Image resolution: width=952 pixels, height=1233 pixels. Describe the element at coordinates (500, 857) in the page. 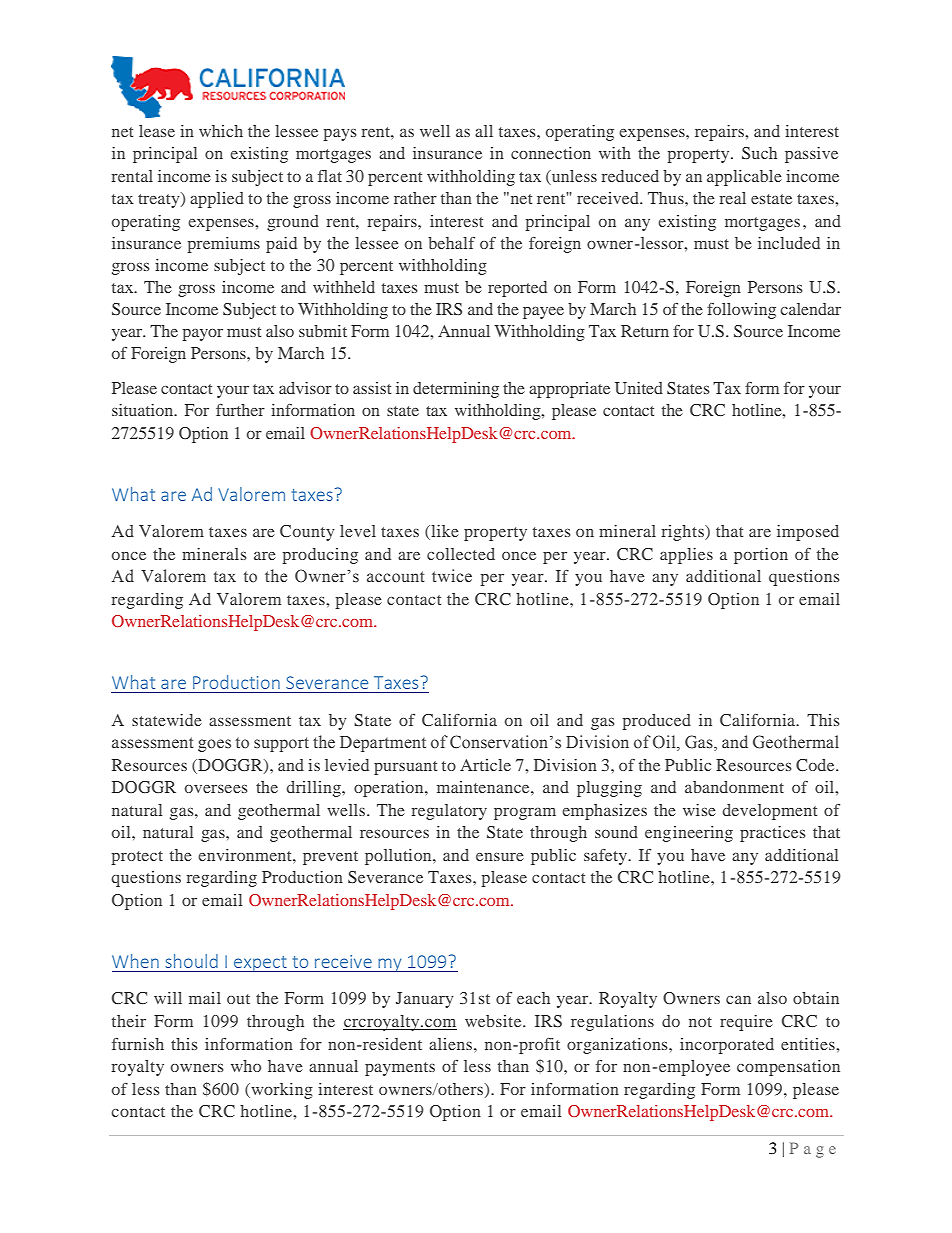

I see `ensure` at that location.
